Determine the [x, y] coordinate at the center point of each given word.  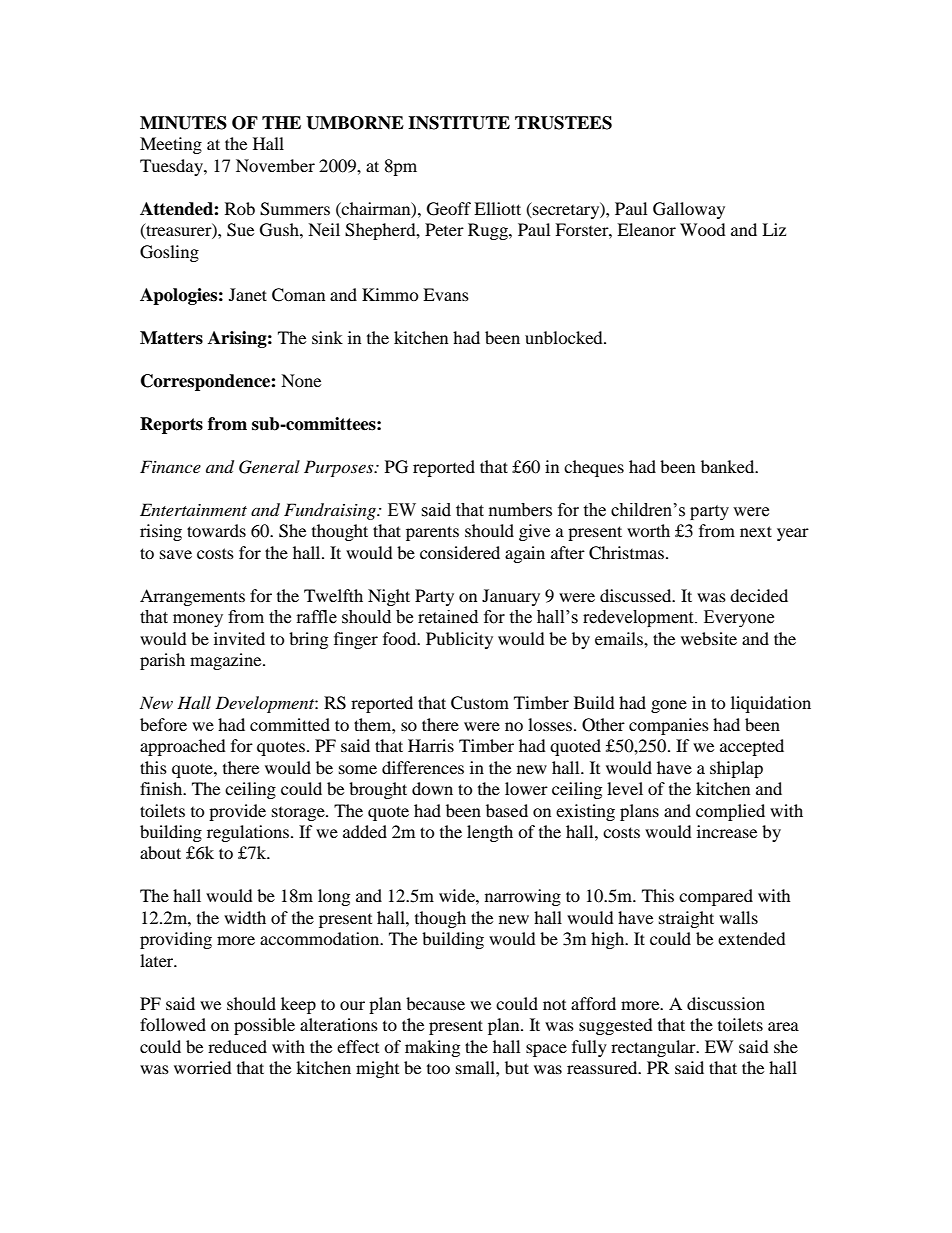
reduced [237, 1046]
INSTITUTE [459, 123]
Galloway [689, 210]
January [511, 597]
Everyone [739, 618]
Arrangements [192, 597]
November [275, 165]
